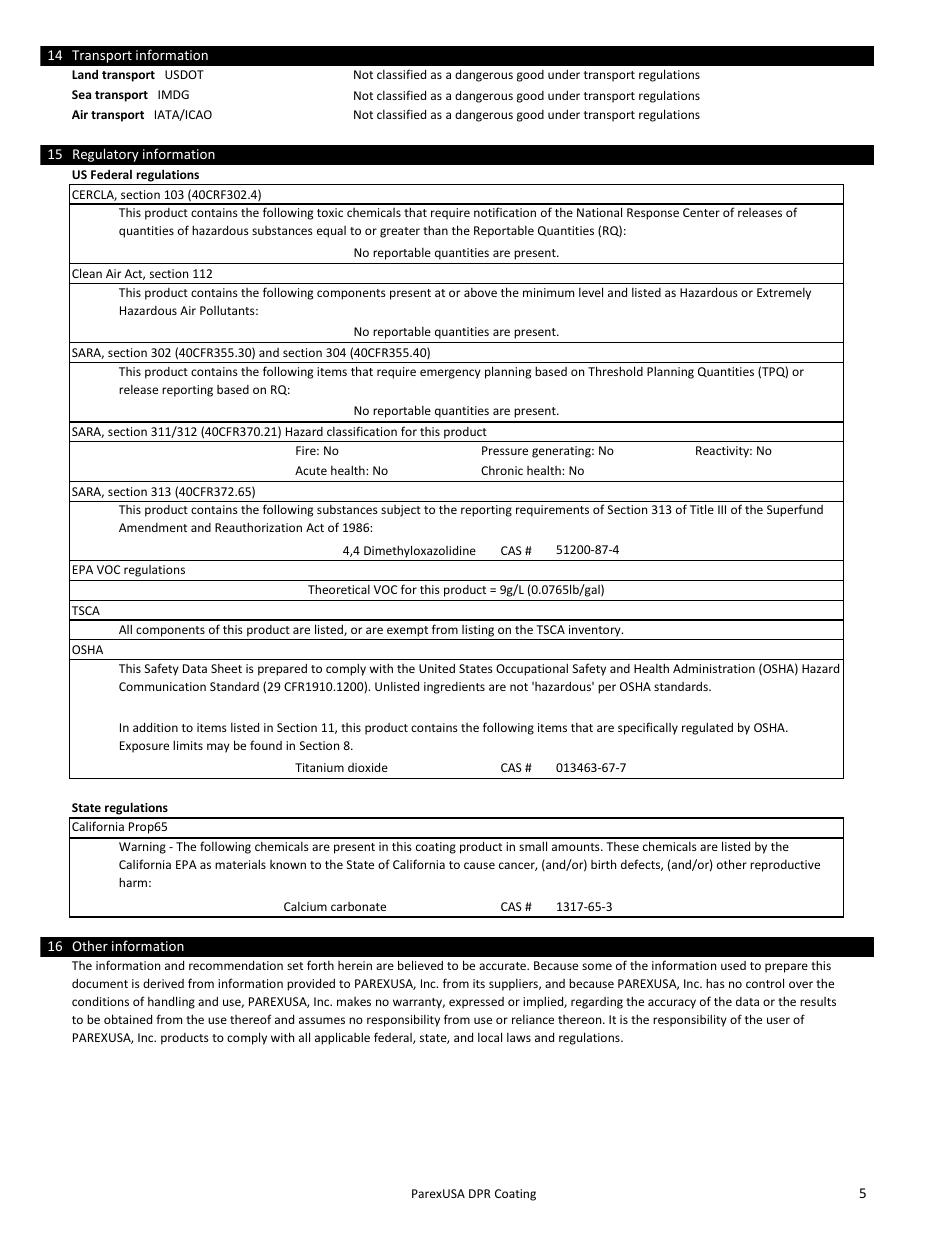 The height and width of the document is (1233, 952). I want to click on carbonate, so click(358, 906).
